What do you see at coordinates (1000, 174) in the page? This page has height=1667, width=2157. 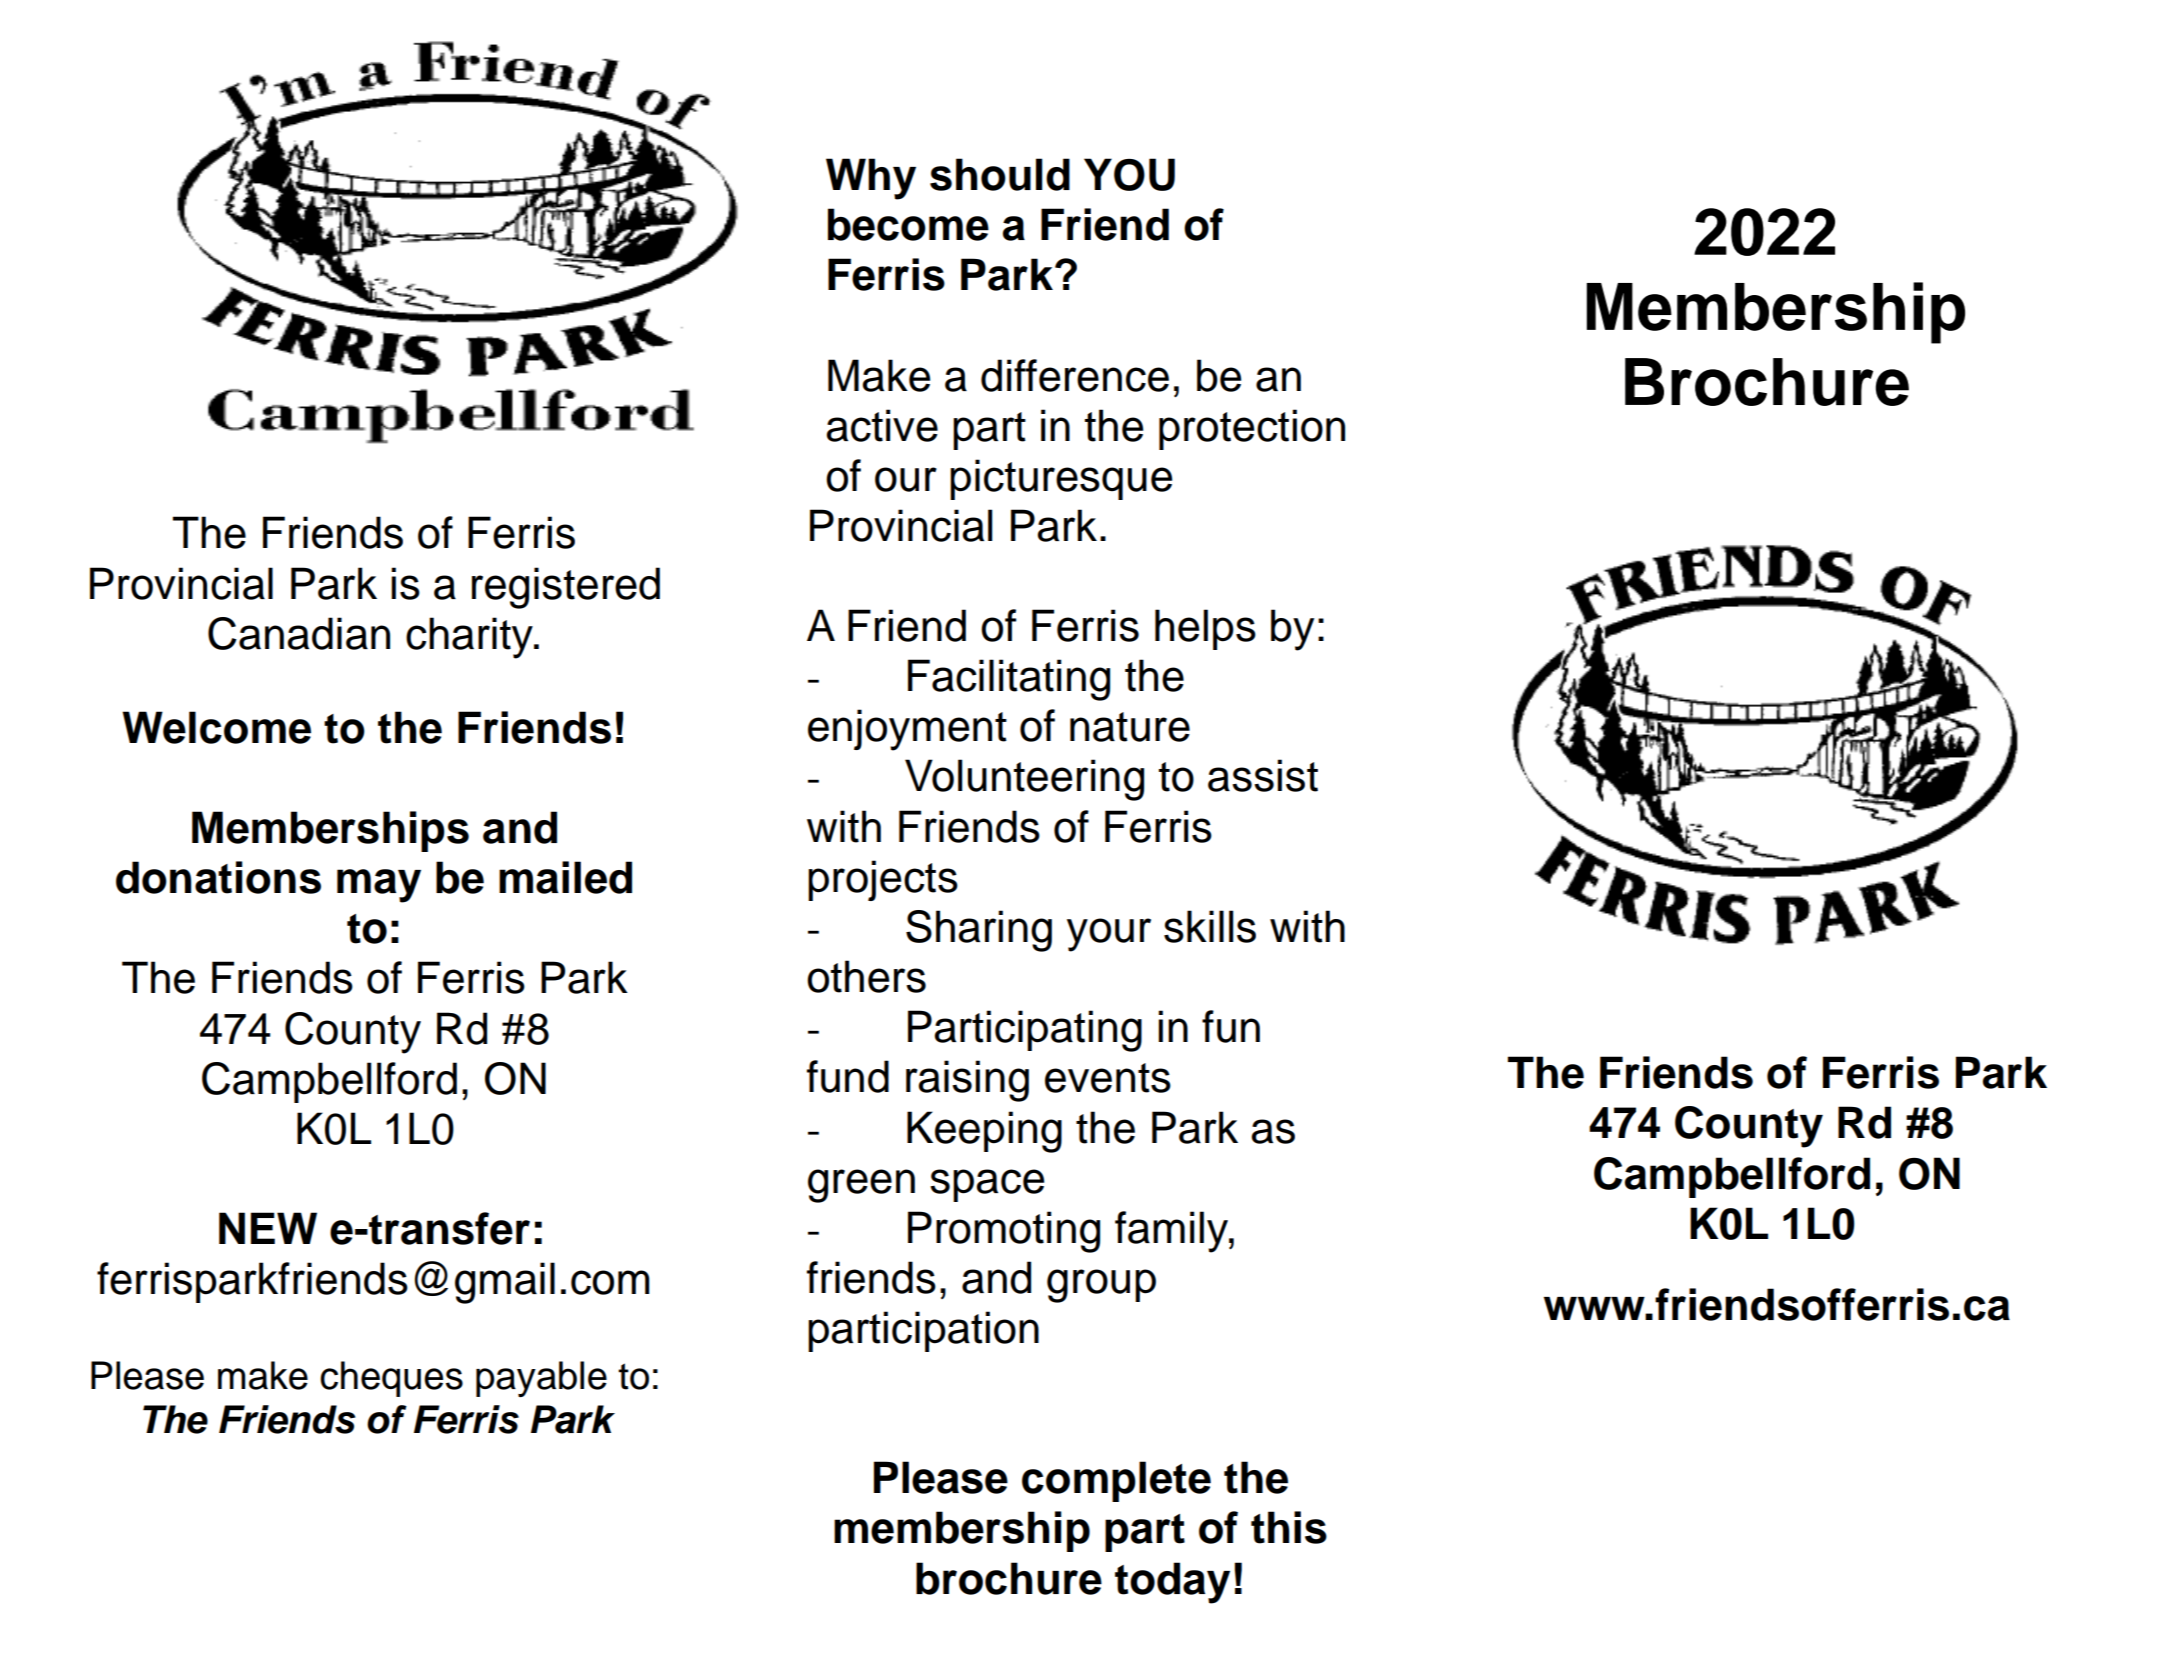 I see `should` at bounding box center [1000, 174].
